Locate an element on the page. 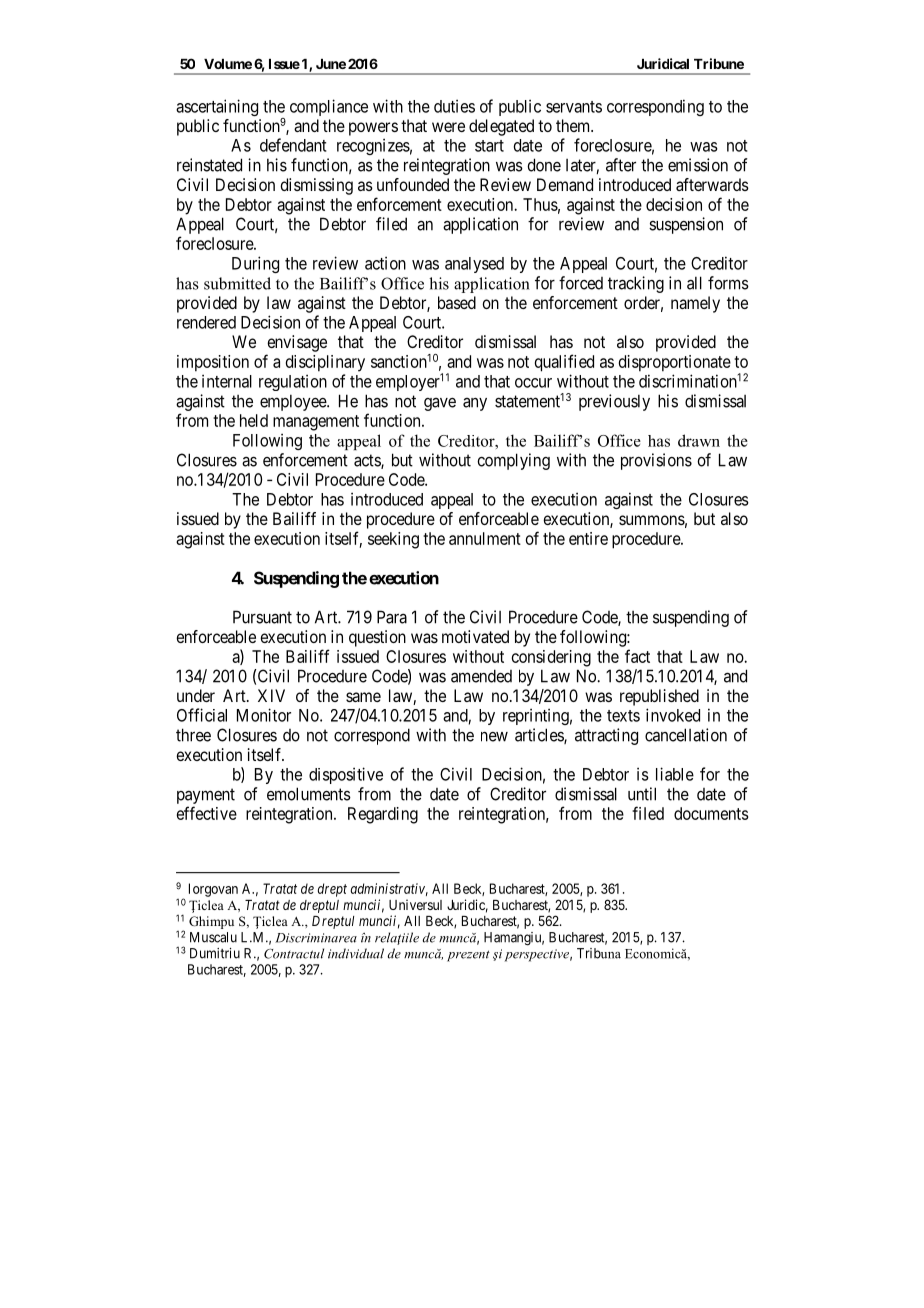 The height and width of the page is (1308, 924). fact is located at coordinates (637, 656).
